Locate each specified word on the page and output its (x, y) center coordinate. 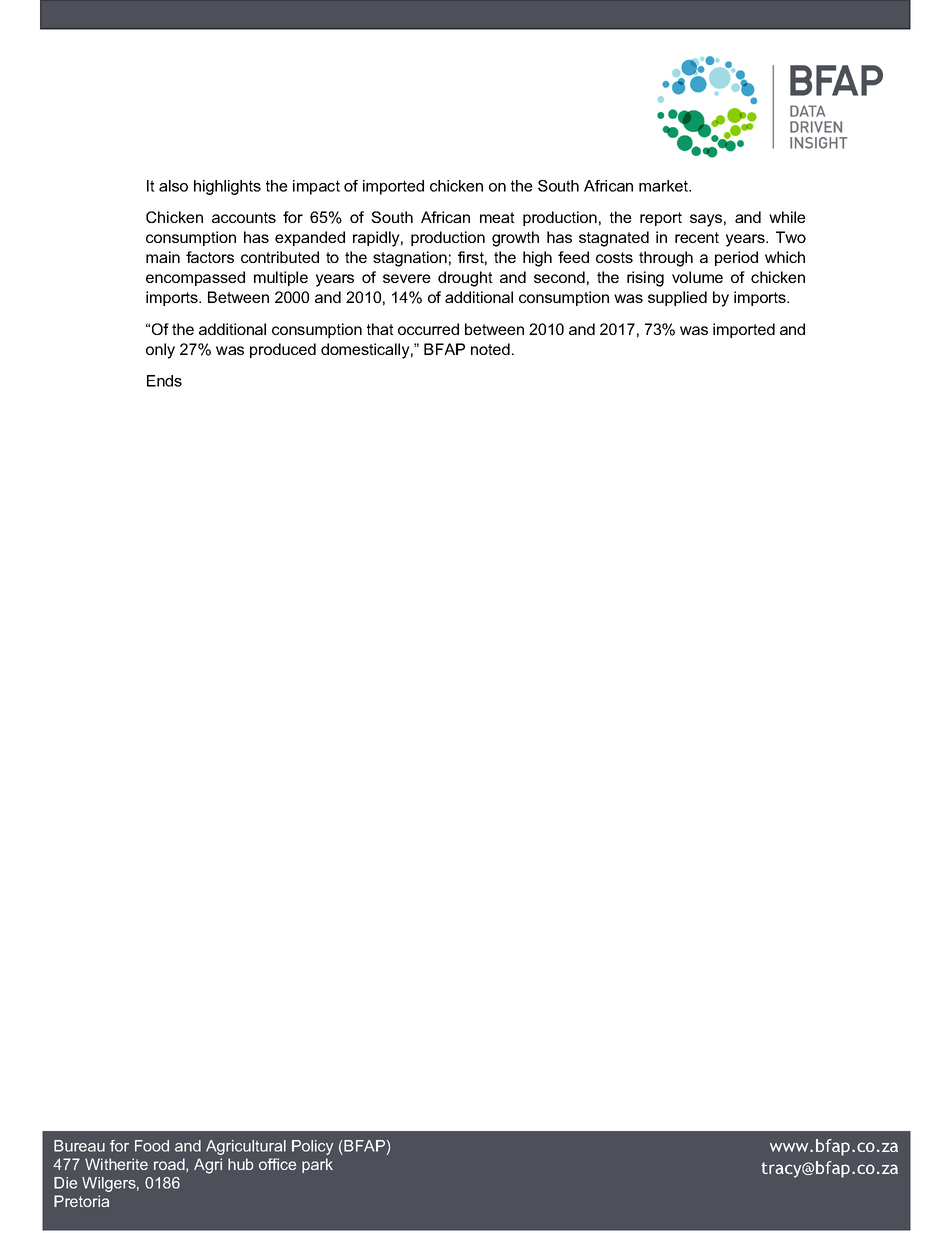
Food (152, 1146)
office (277, 1164)
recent (697, 237)
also (173, 186)
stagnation (410, 259)
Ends (164, 381)
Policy (312, 1147)
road (170, 1165)
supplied (677, 298)
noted (490, 349)
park (317, 1165)
